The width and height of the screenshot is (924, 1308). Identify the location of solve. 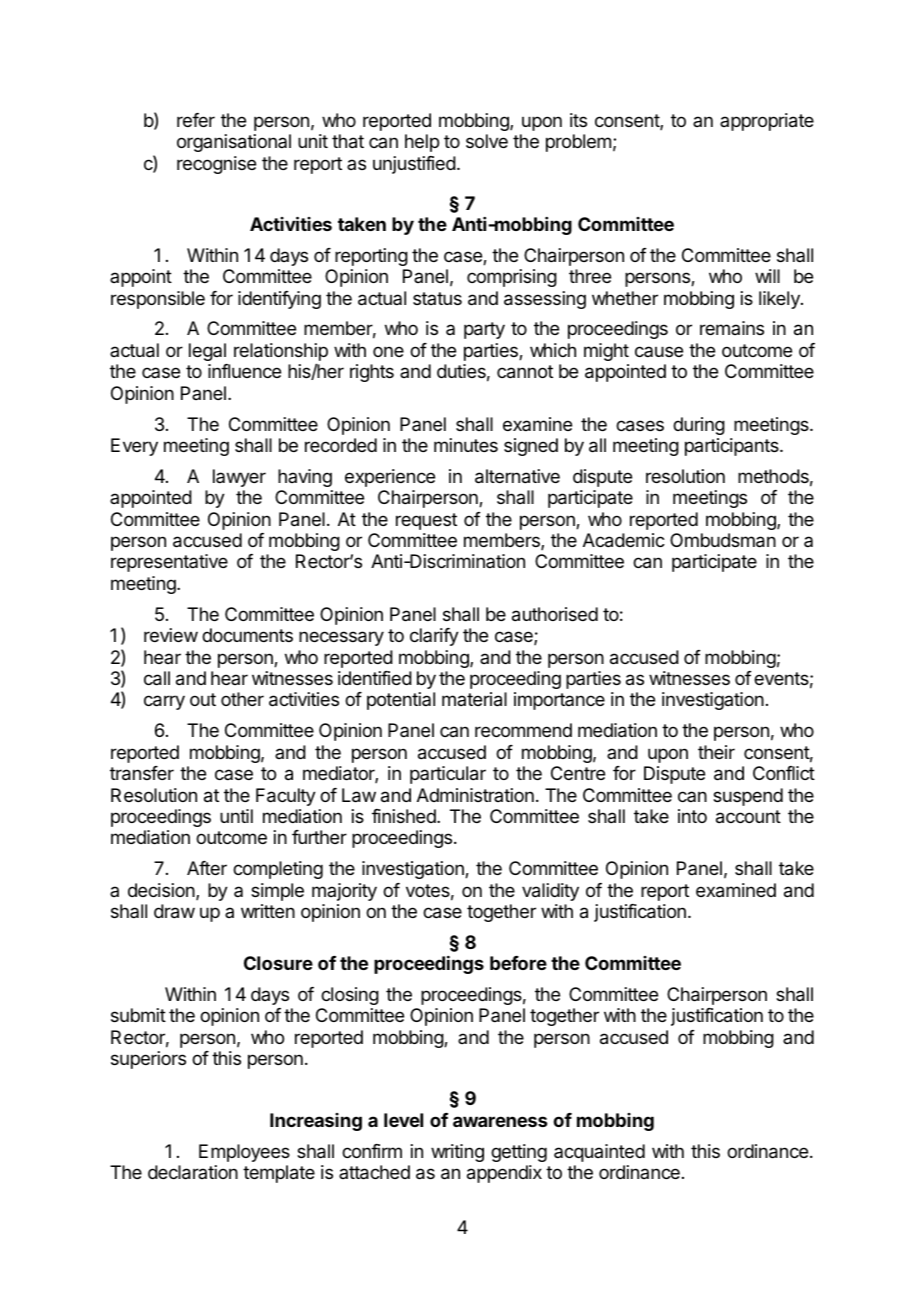
(487, 141).
